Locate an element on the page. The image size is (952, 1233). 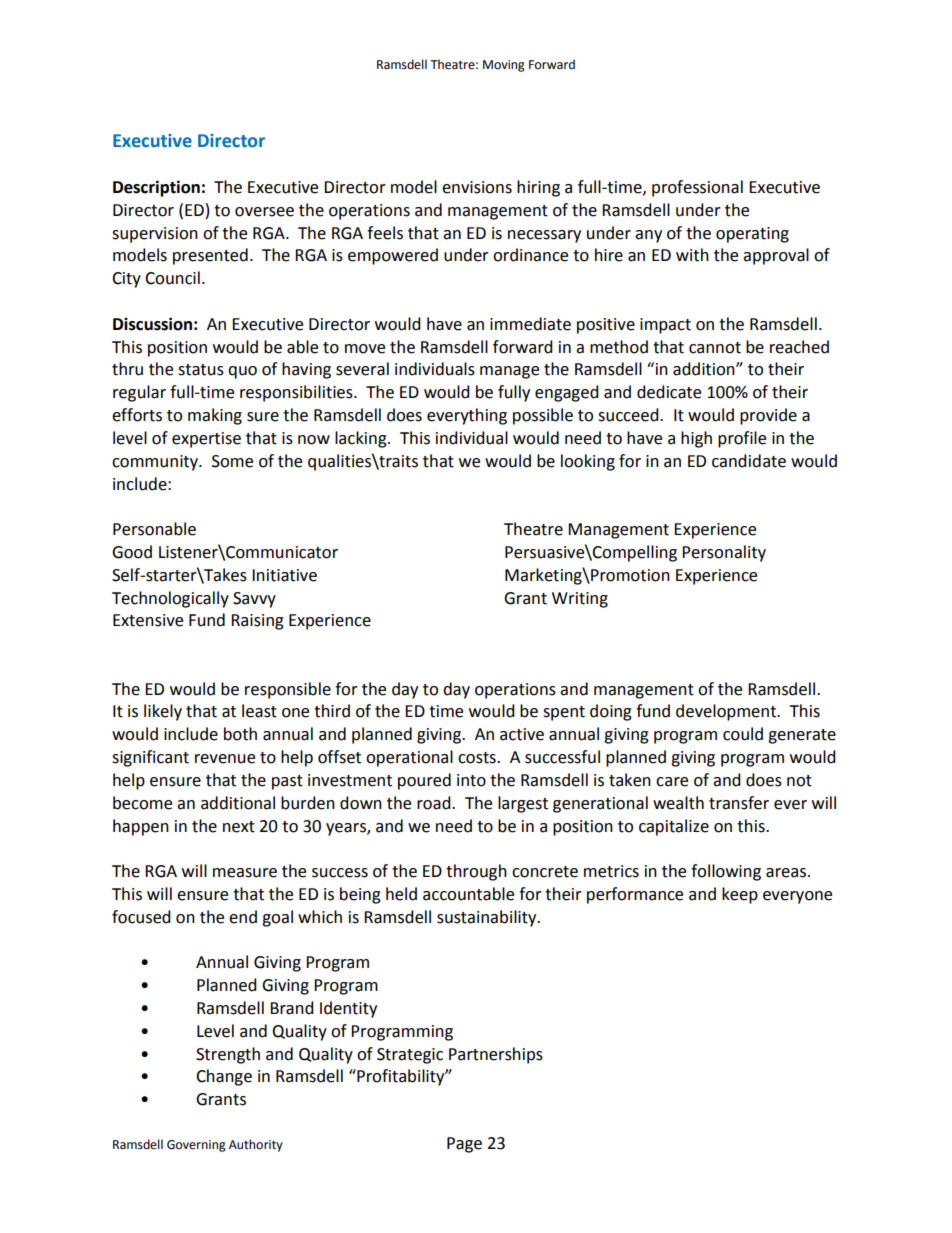
Description is located at coordinates (156, 188).
